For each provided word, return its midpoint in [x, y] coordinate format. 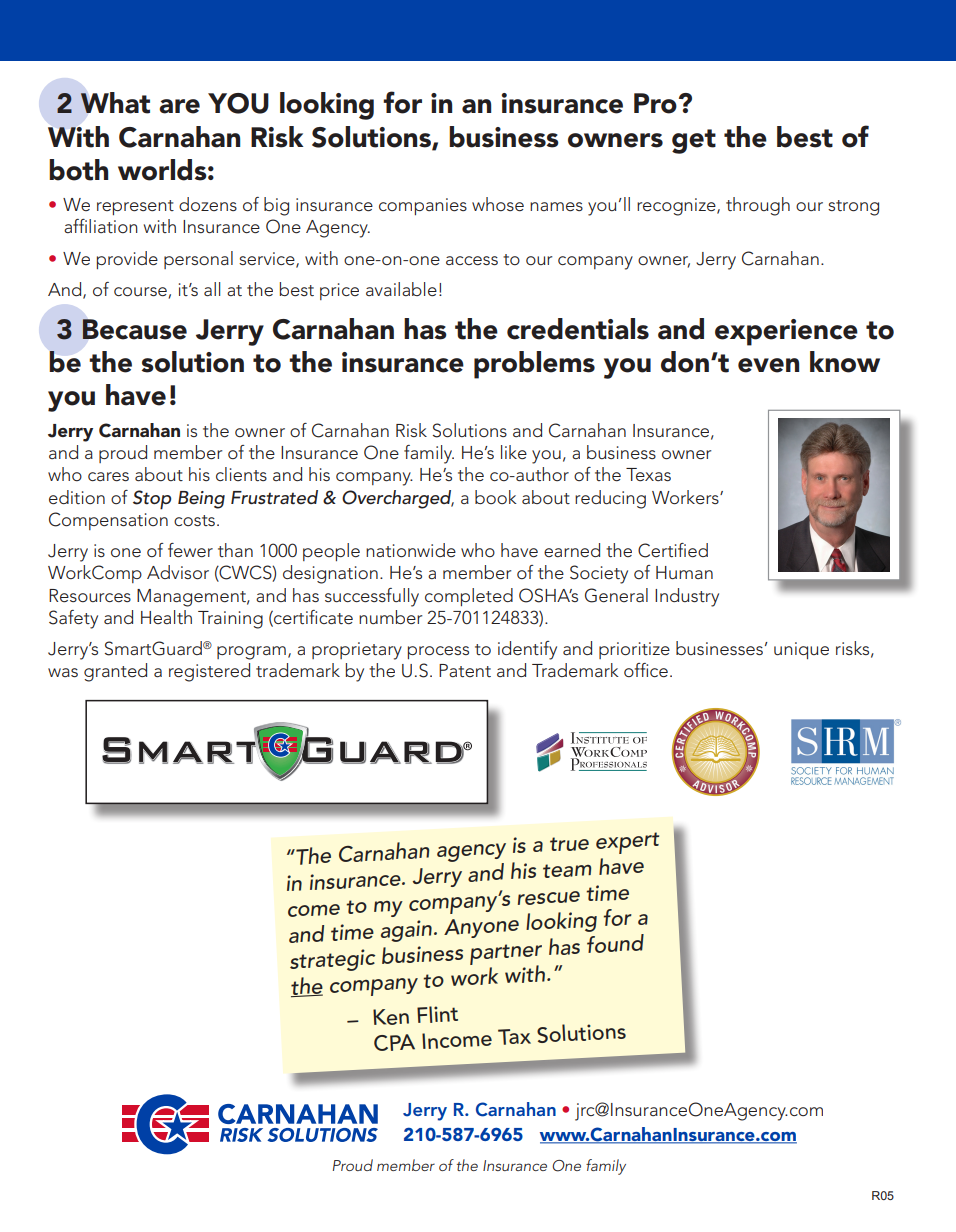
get [694, 141]
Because [134, 329]
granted [115, 672]
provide [127, 260]
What [115, 103]
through [758, 206]
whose [498, 204]
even [768, 365]
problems [534, 365]
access [472, 260]
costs [194, 520]
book [496, 497]
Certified [673, 550]
